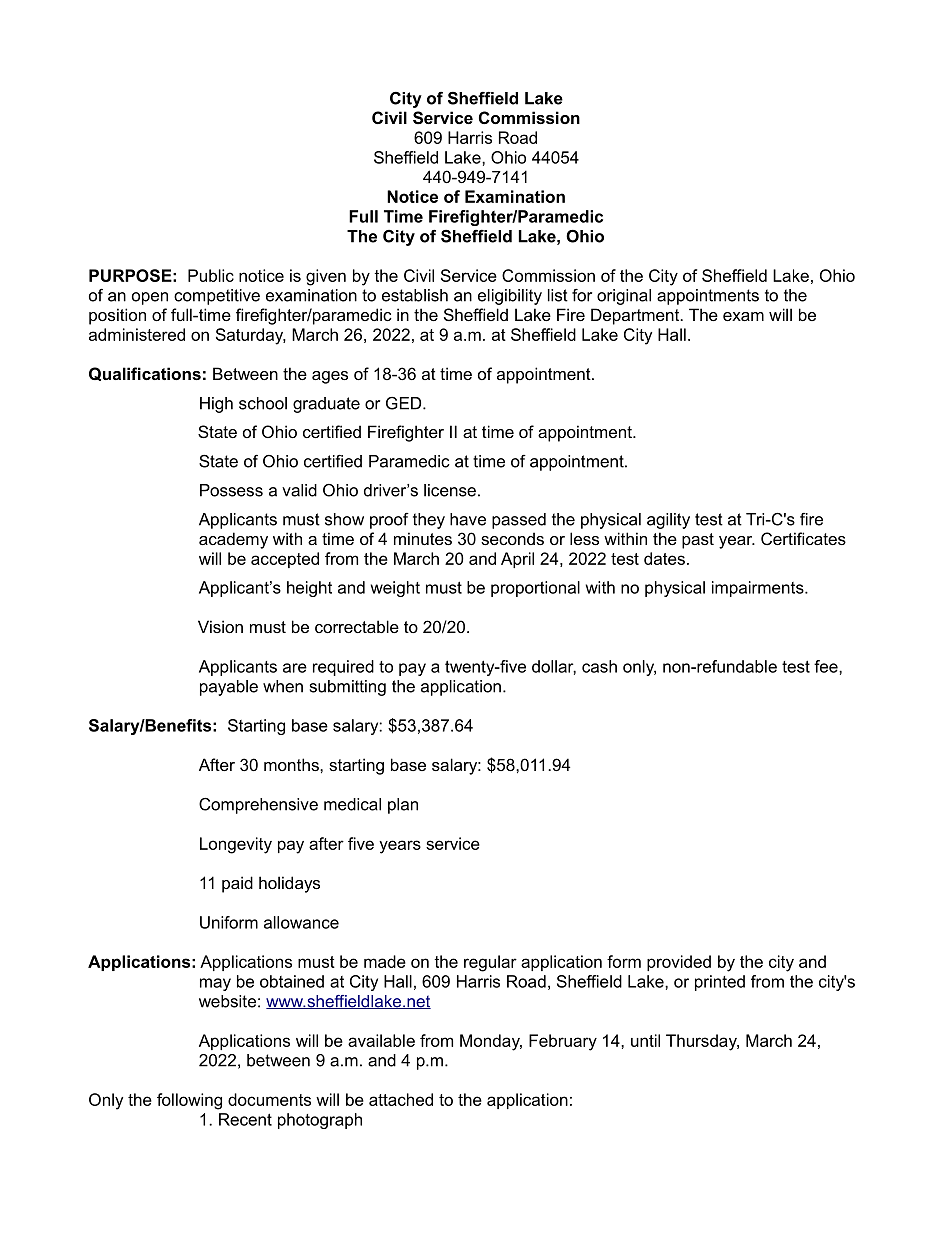 The image size is (952, 1233). Describe the element at coordinates (401, 1099) in the screenshot. I see `attached` at that location.
